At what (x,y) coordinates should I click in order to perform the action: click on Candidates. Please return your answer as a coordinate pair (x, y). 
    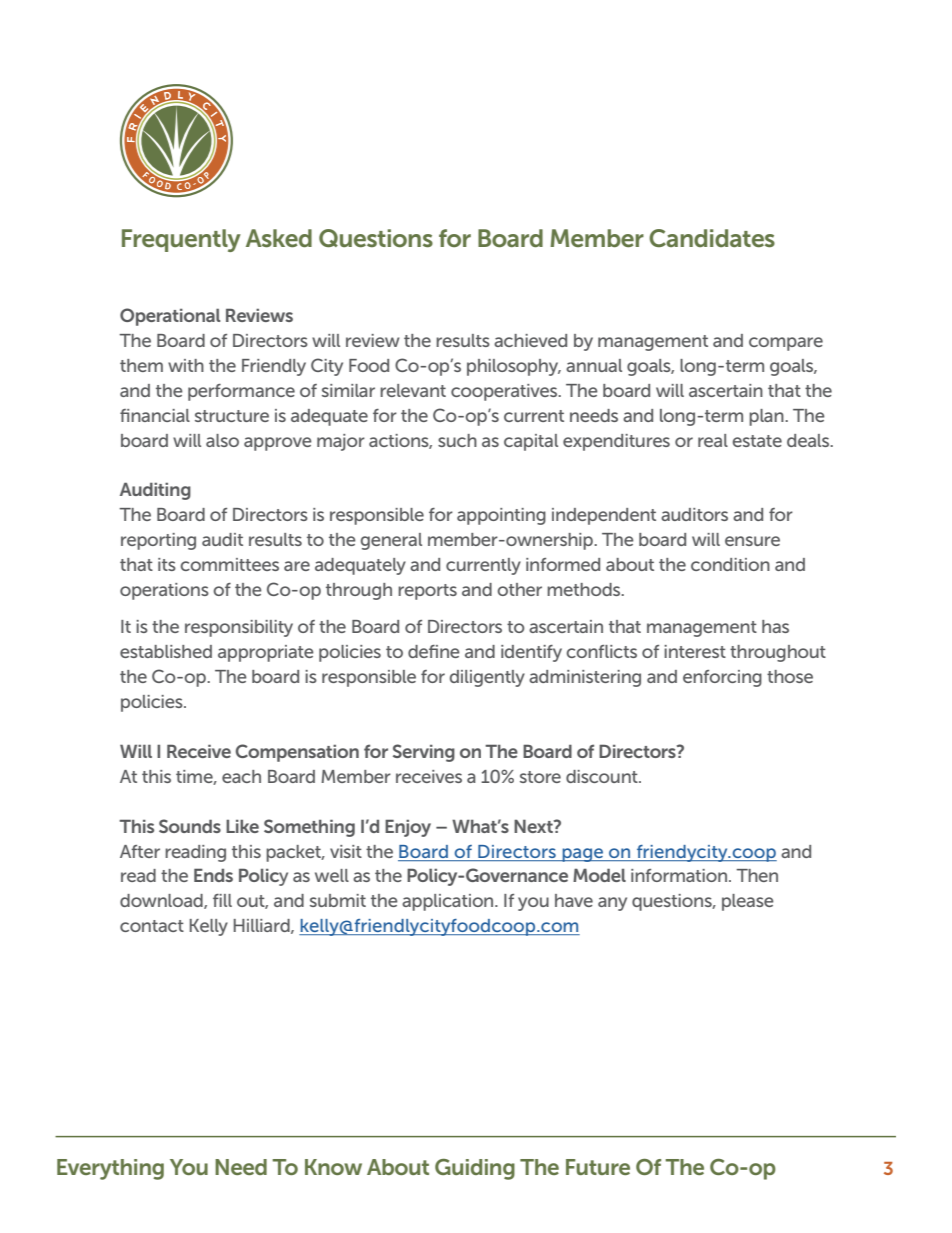
    Looking at the image, I should click on (712, 238).
